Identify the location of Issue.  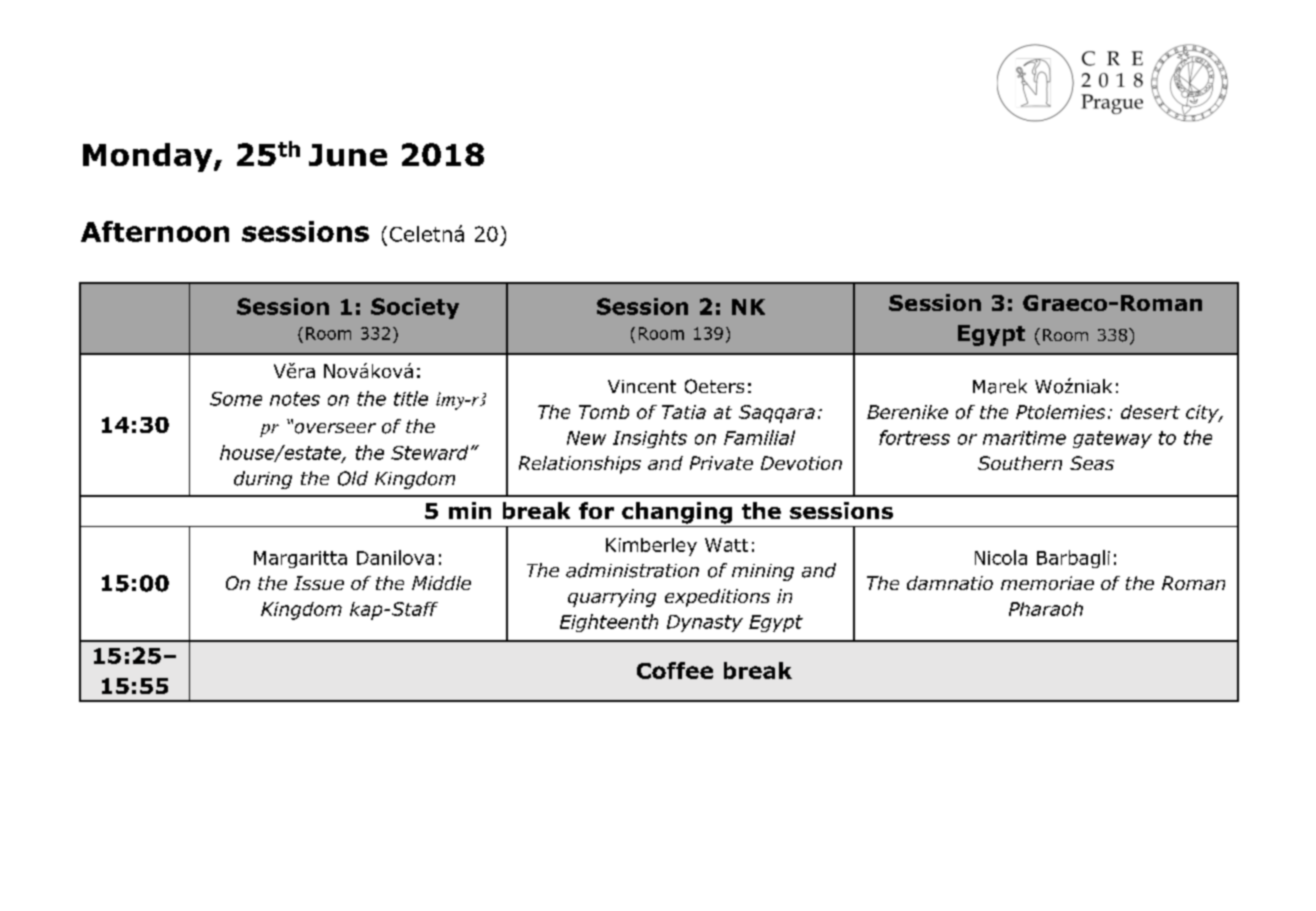
(319, 583).
